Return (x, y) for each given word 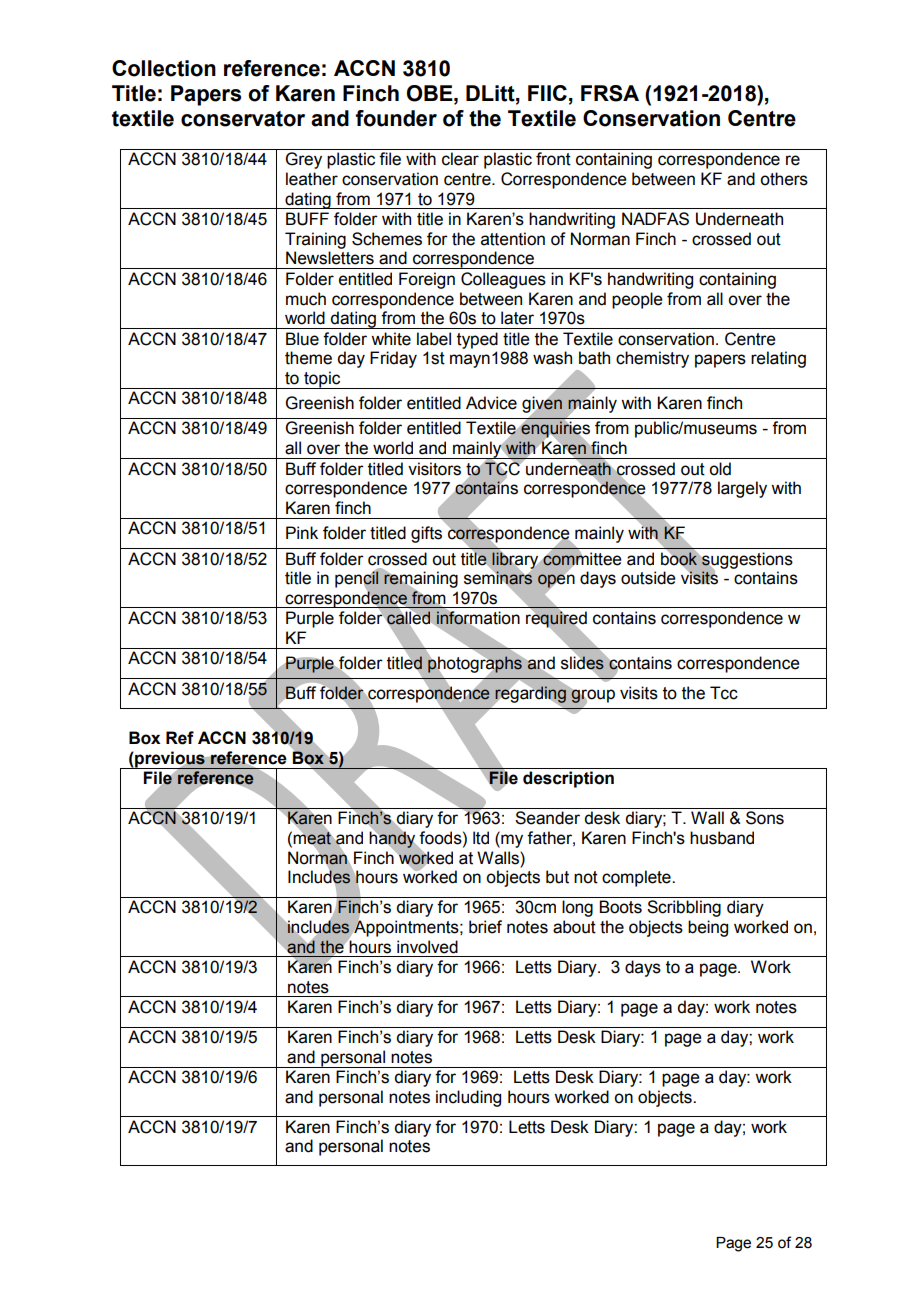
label (434, 339)
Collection (164, 68)
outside (648, 578)
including (468, 1098)
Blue (302, 339)
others (784, 179)
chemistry (652, 359)
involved (427, 947)
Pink (302, 532)
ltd (481, 838)
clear (460, 159)
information (478, 618)
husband (722, 838)
